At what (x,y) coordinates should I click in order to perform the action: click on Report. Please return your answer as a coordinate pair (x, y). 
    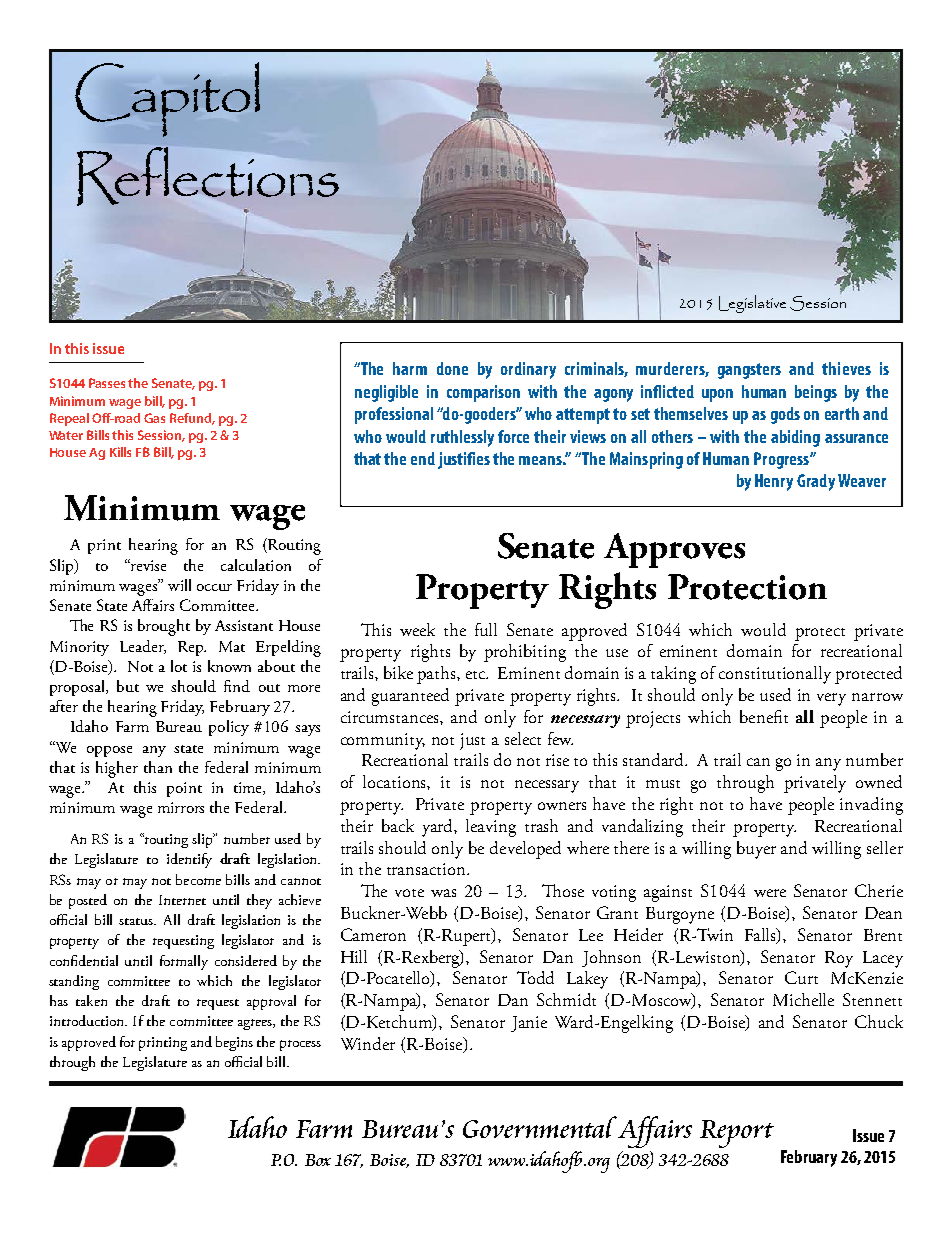
    Looking at the image, I should click on (737, 1134).
